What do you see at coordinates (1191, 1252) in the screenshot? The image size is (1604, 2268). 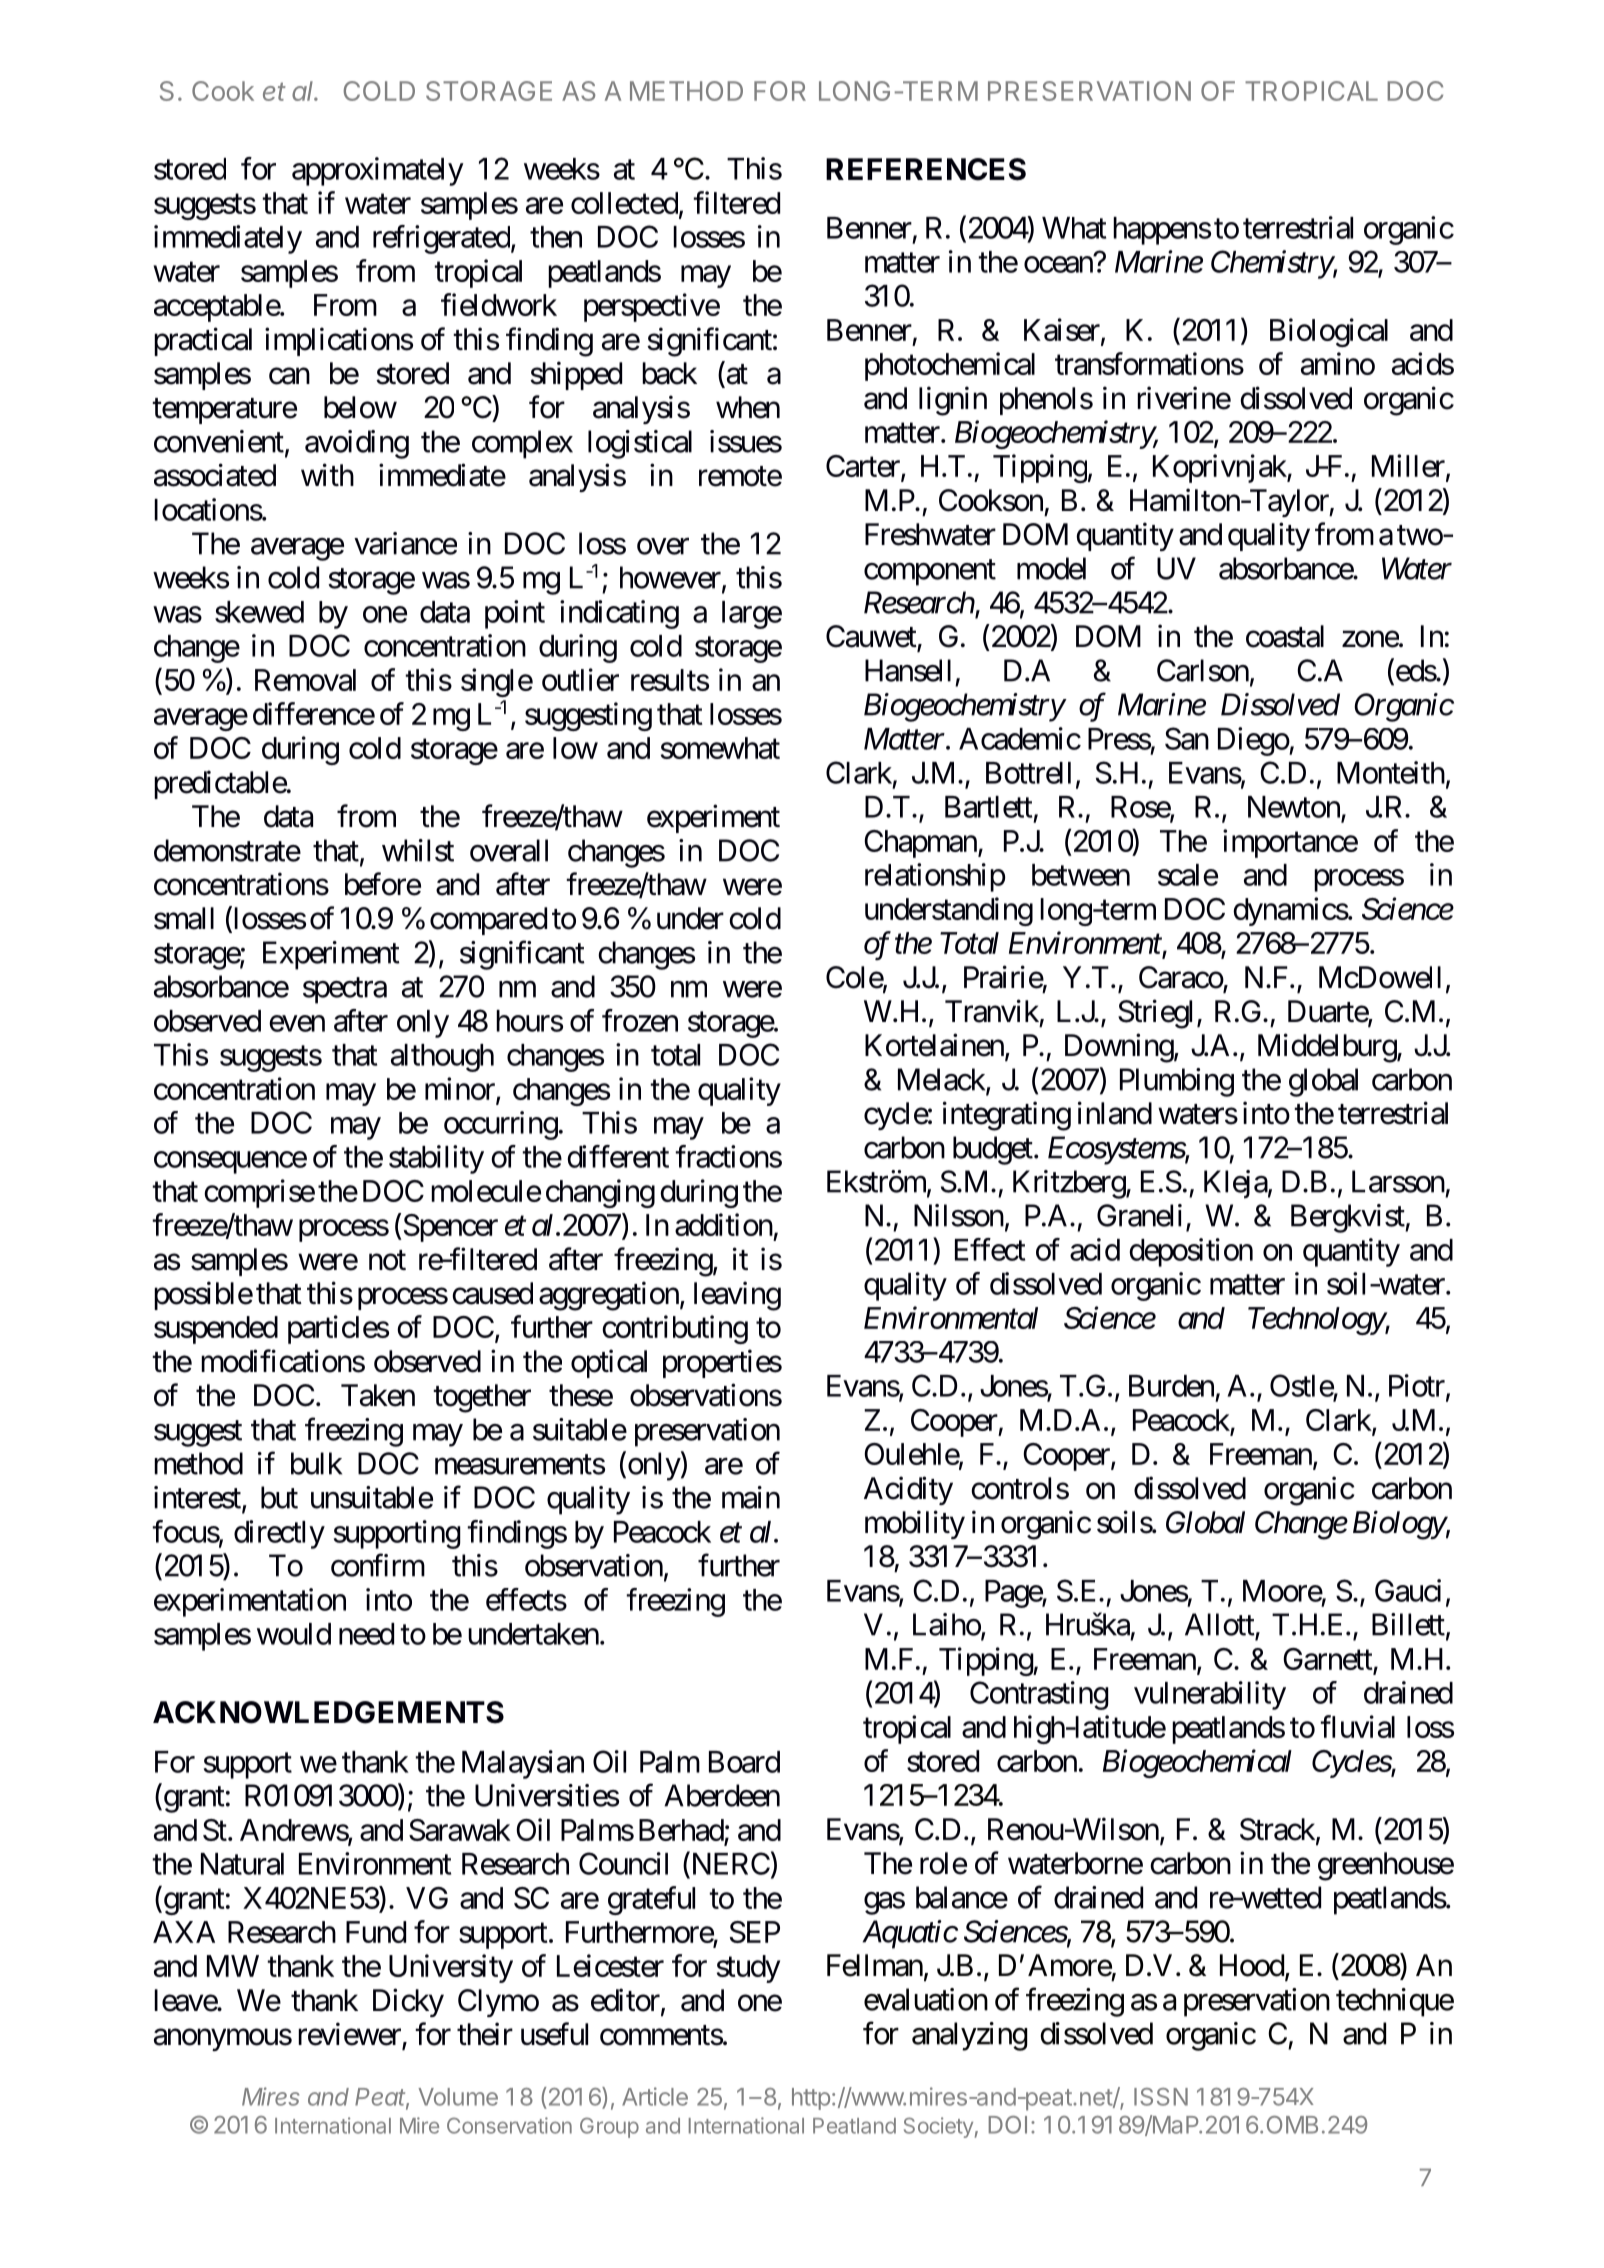 I see `deposition` at bounding box center [1191, 1252].
